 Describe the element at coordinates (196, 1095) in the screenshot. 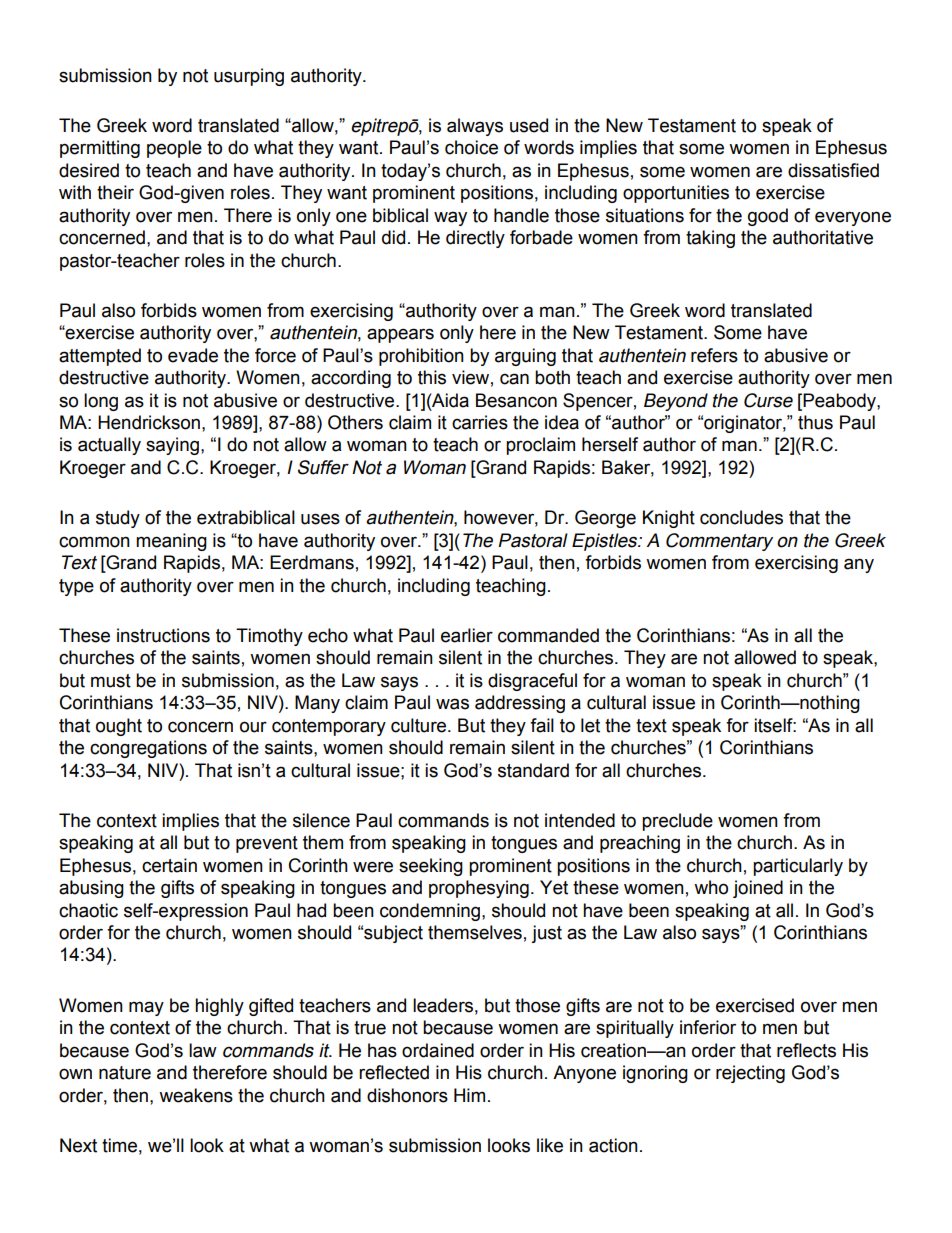

I see `weakens` at that location.
